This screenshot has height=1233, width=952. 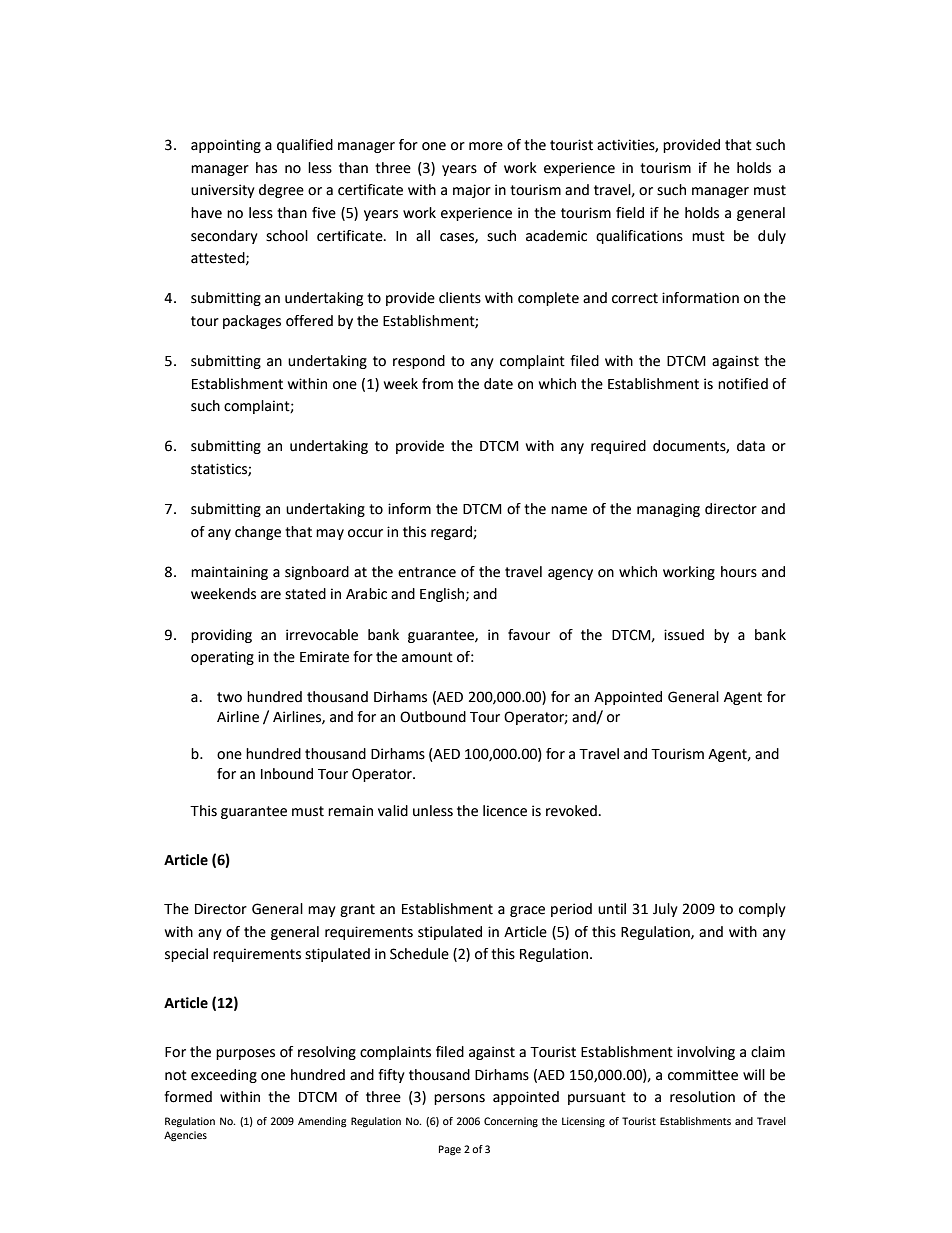 What do you see at coordinates (224, 1076) in the screenshot?
I see `exceeding` at bounding box center [224, 1076].
